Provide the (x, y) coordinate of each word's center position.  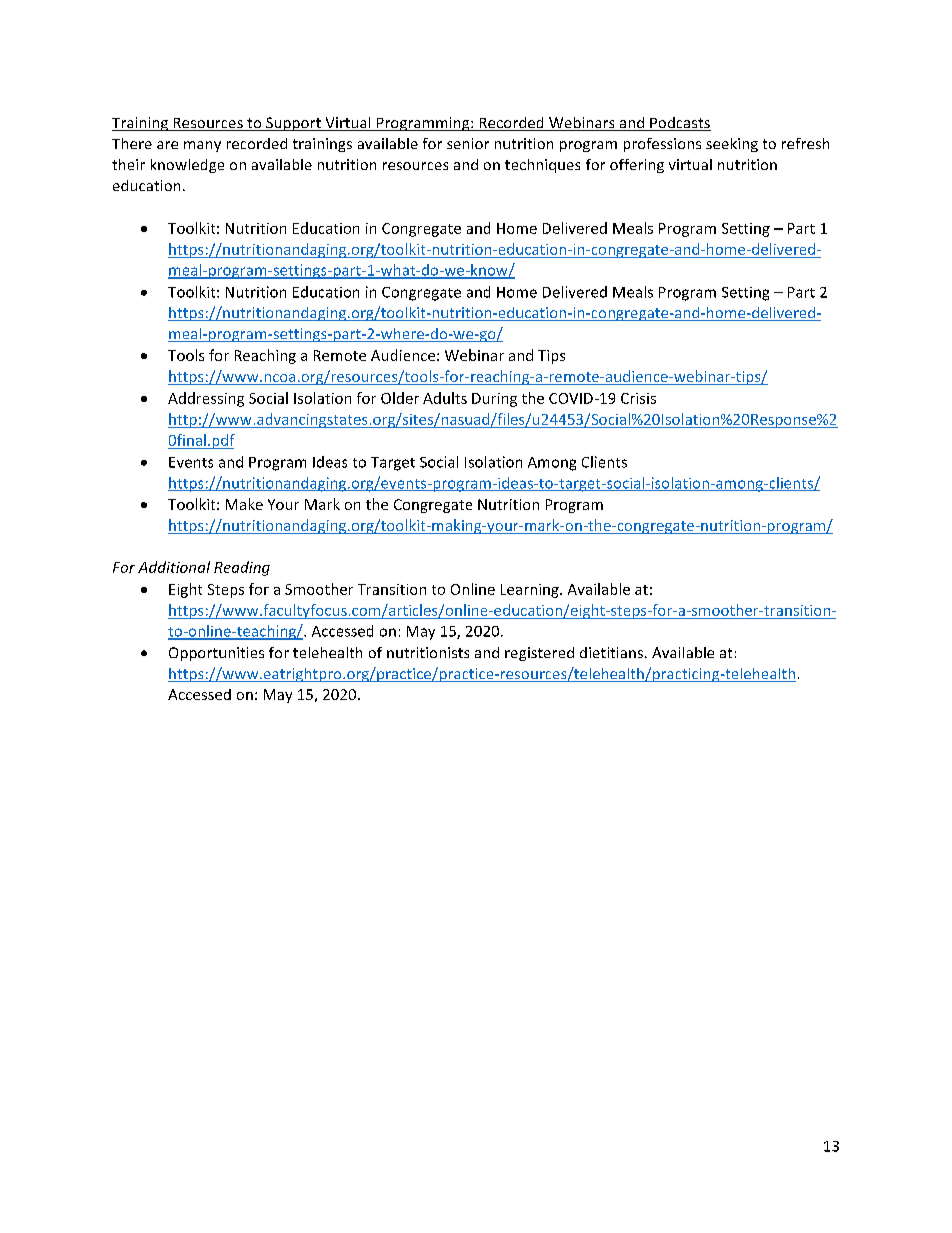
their (128, 164)
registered (539, 654)
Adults (445, 398)
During (494, 400)
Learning (531, 591)
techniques (542, 166)
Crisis (638, 398)
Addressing (206, 399)
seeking (732, 145)
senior (468, 143)
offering (637, 166)
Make (244, 504)
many (202, 146)
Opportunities (216, 654)
